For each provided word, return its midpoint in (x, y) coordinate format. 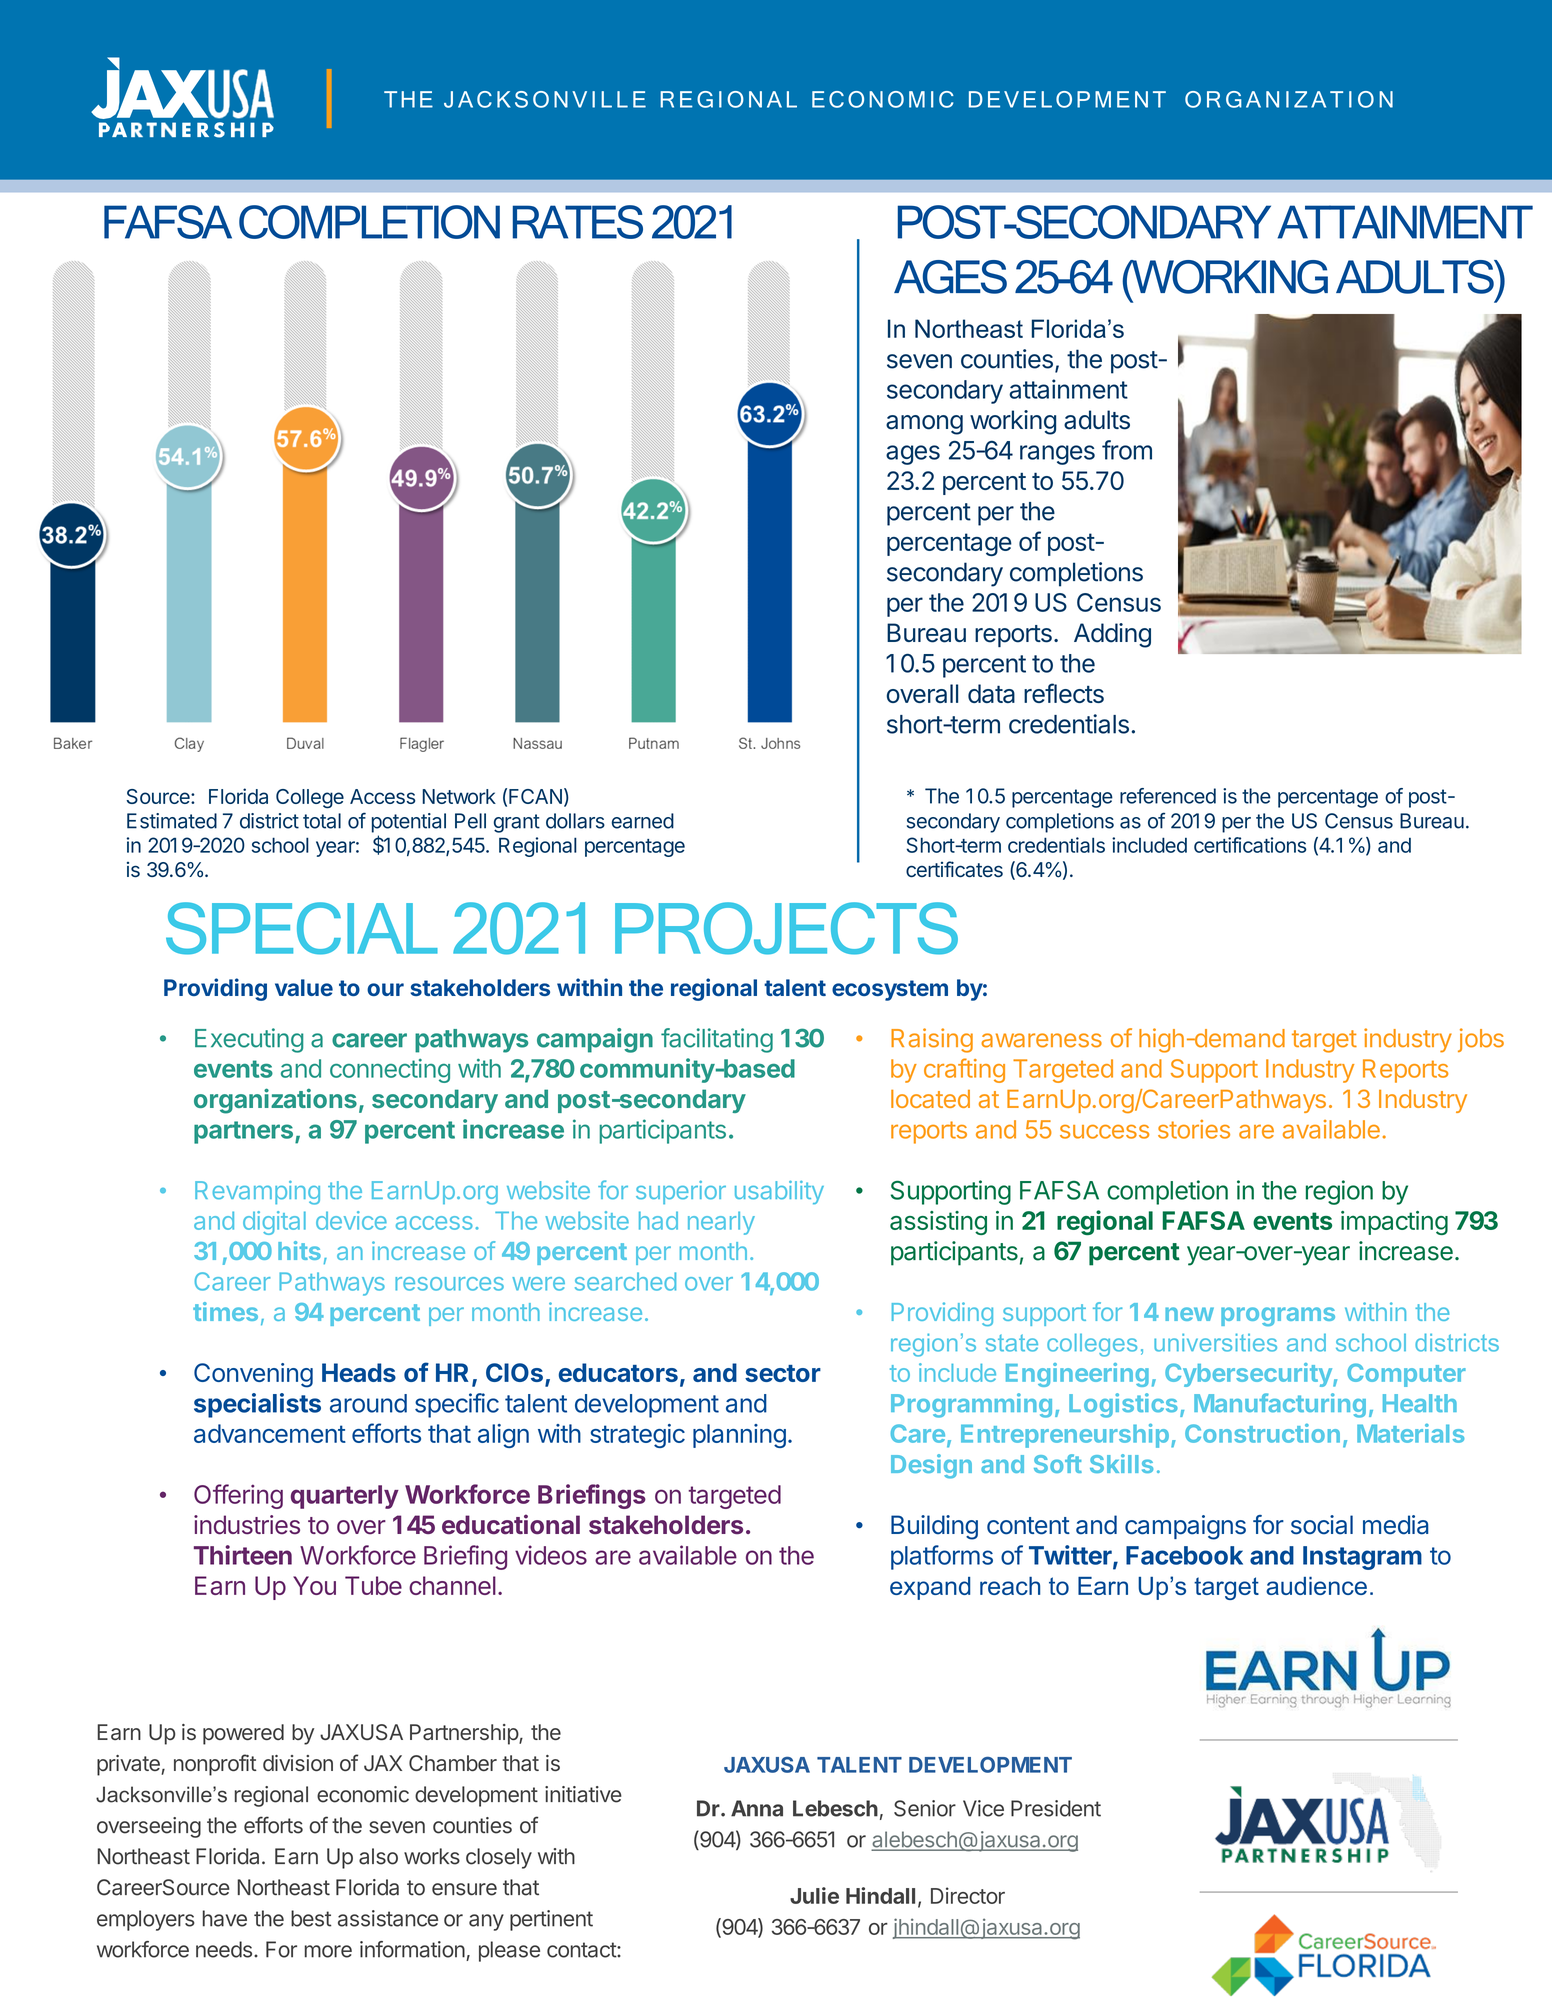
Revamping (257, 1193)
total (322, 821)
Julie (814, 1895)
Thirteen (243, 1555)
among (924, 425)
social (1322, 1525)
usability (779, 1192)
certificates (954, 869)
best (311, 1918)
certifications (1250, 845)
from (1127, 450)
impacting (1394, 1223)
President (1056, 1808)
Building (934, 1527)
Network (459, 796)
